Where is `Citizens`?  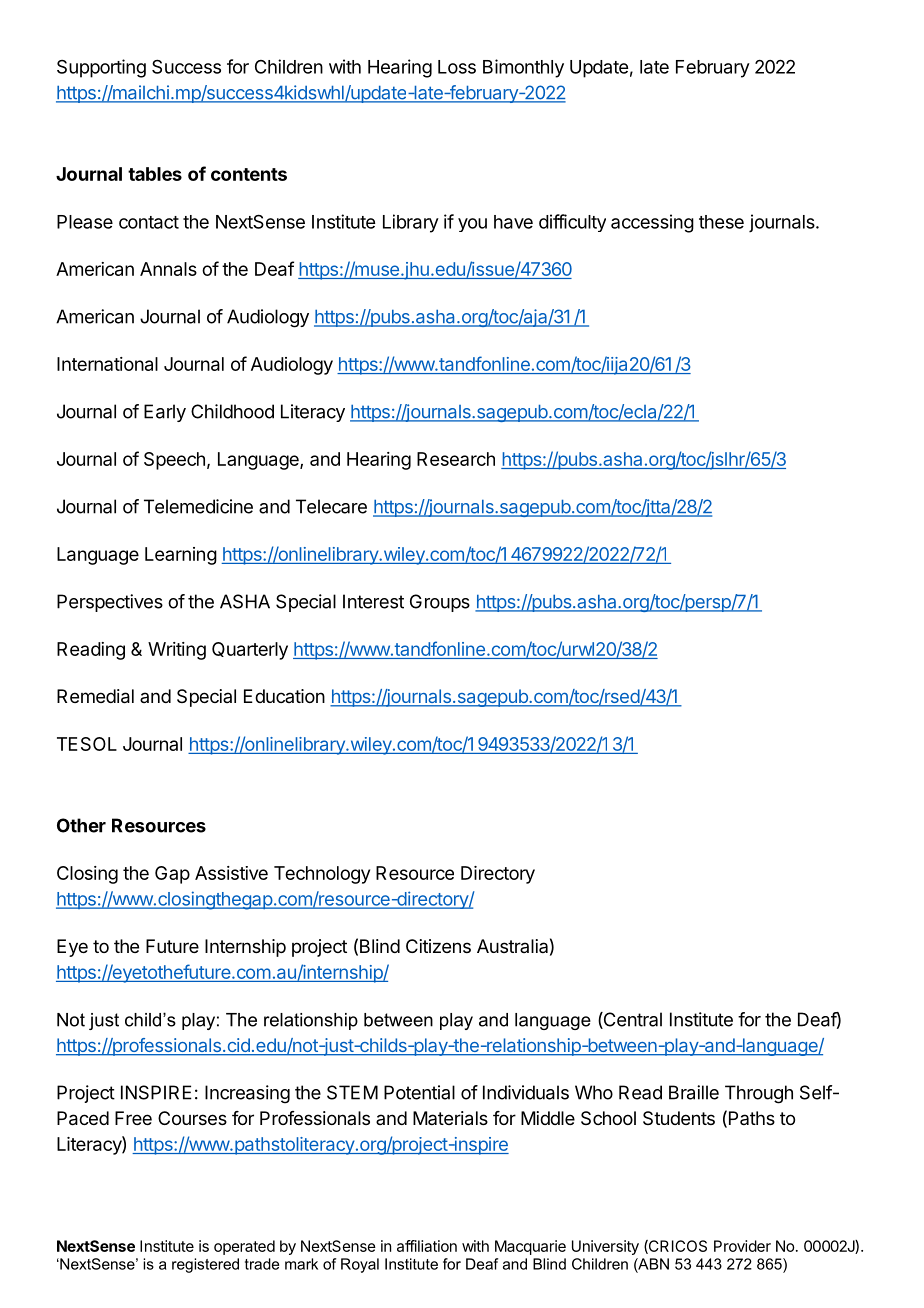
Citizens is located at coordinates (438, 946).
